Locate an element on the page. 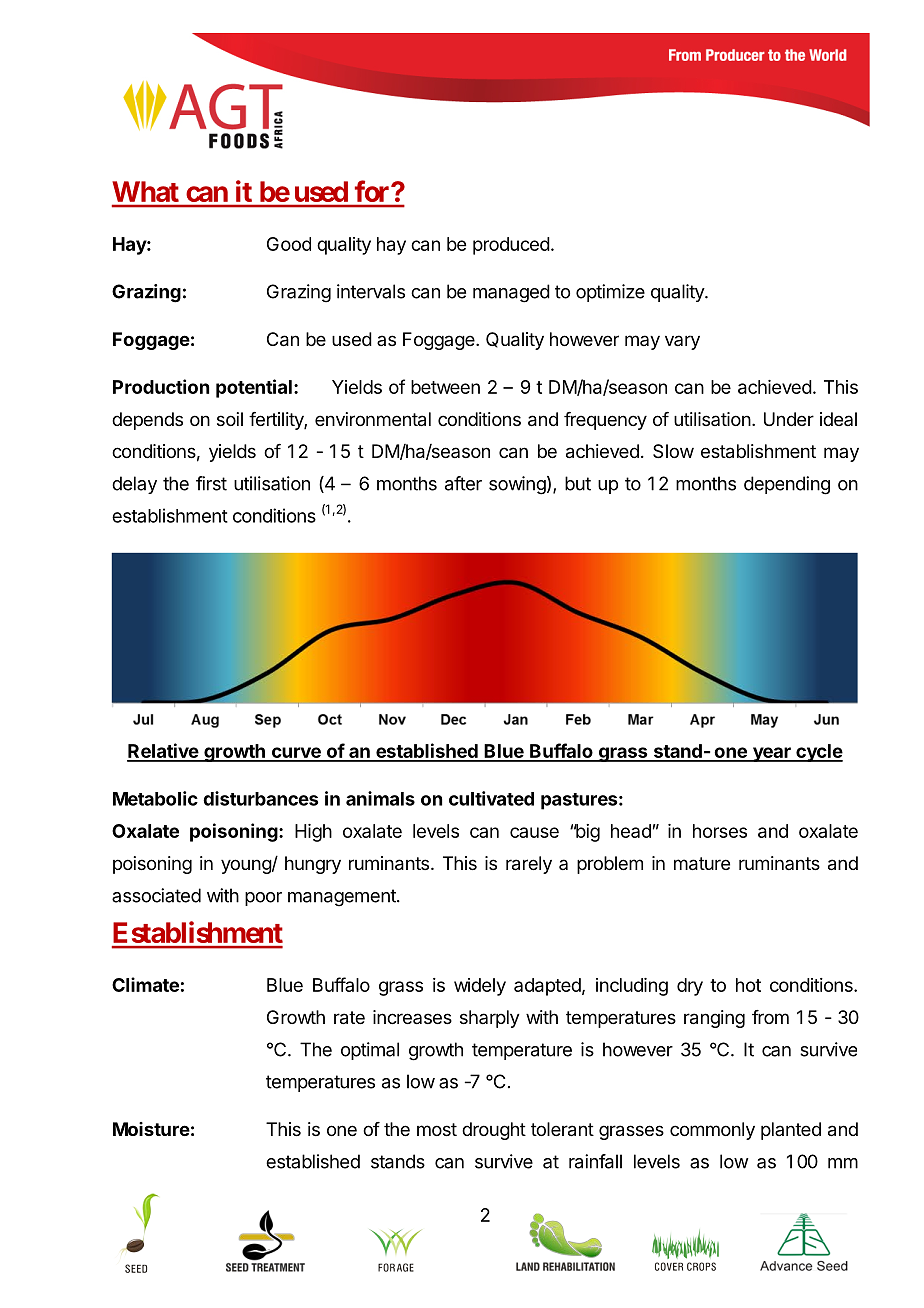 This document has height=1308, width=924. drought is located at coordinates (494, 1131).
